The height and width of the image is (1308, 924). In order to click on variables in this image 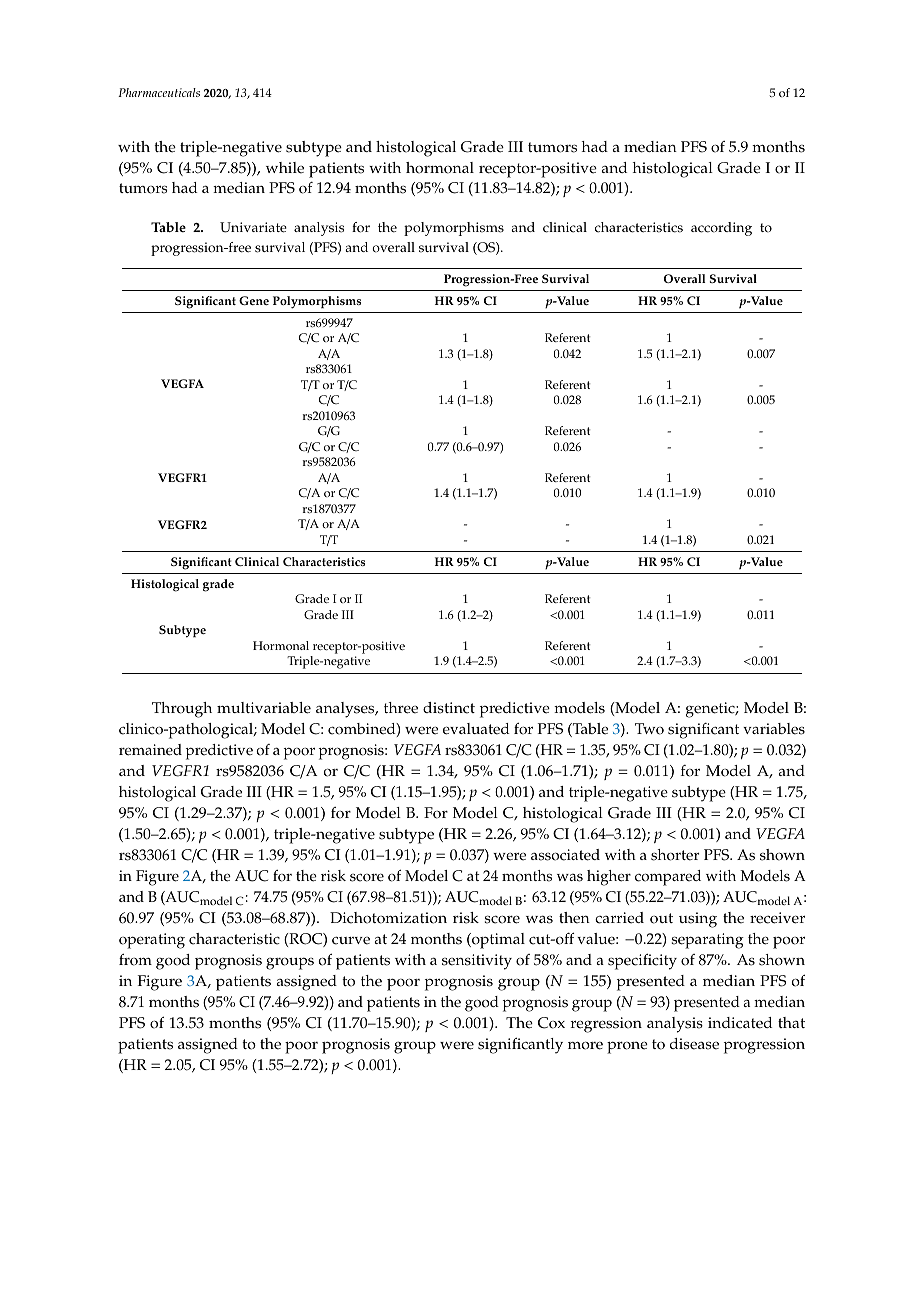, I will do `click(774, 729)`.
